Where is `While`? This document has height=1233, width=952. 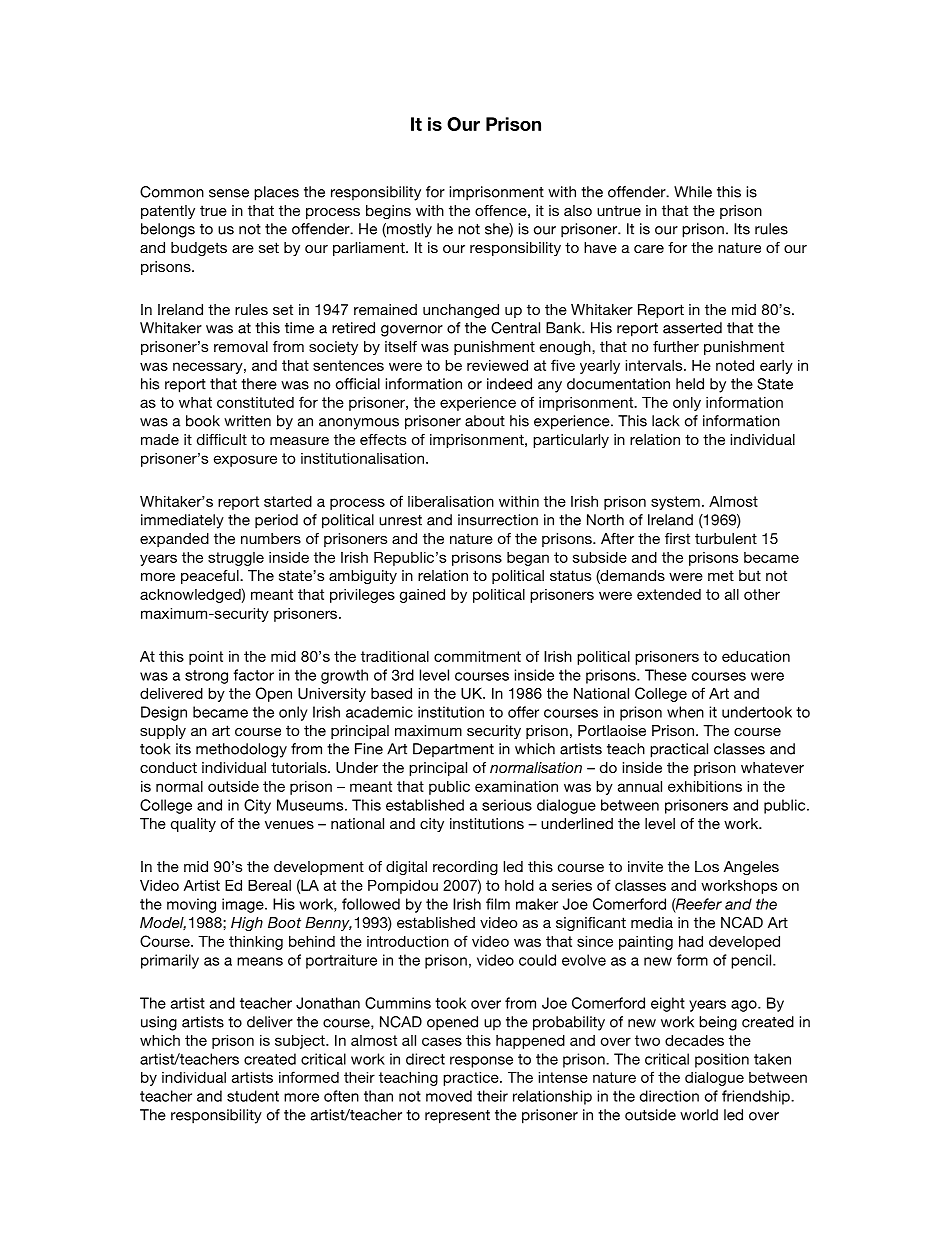
While is located at coordinates (693, 192).
